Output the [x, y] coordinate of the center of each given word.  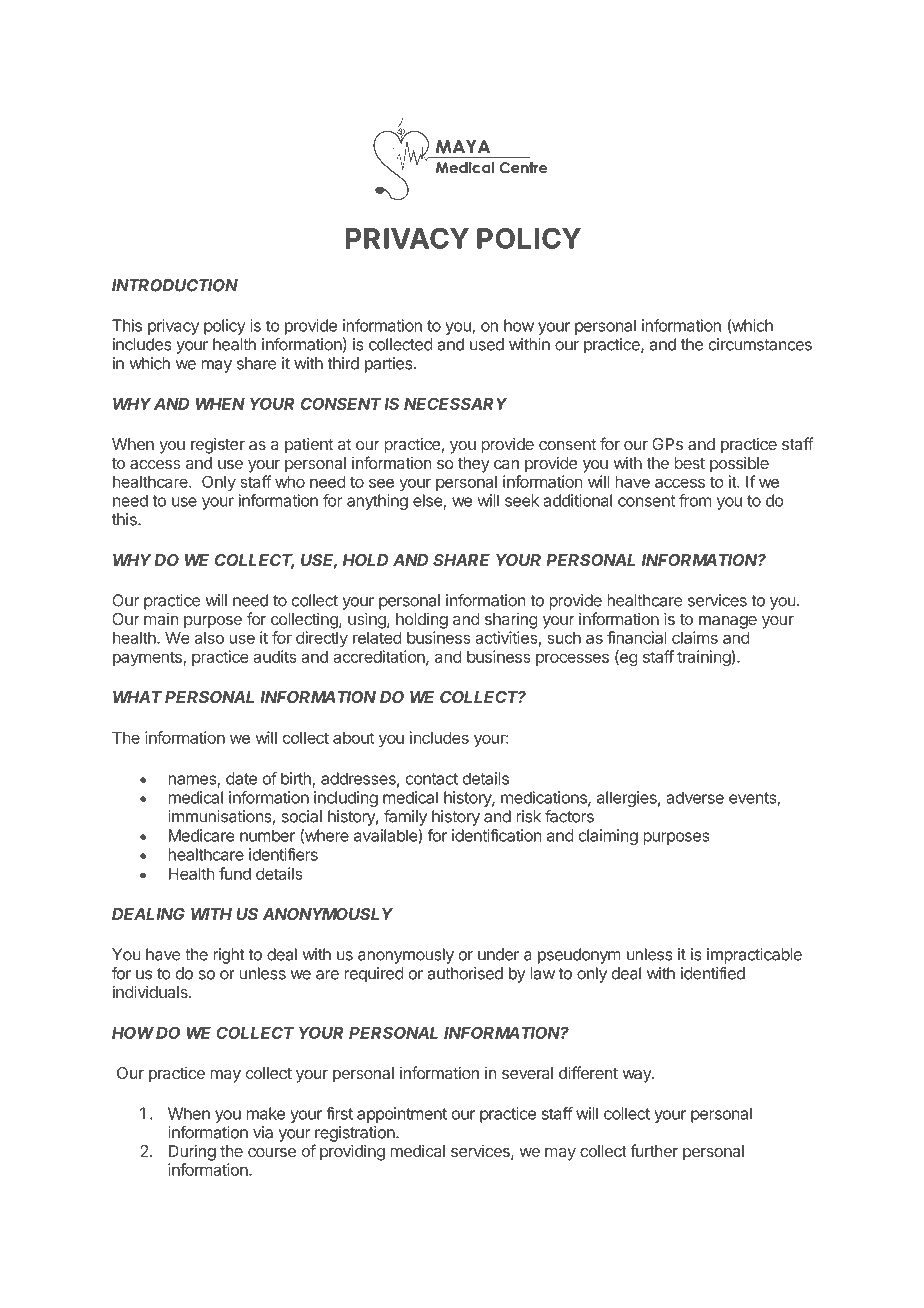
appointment [402, 1115]
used [487, 344]
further [654, 1151]
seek [522, 500]
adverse [695, 797]
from [695, 500]
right [229, 956]
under [498, 954]
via [263, 1132]
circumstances [760, 344]
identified [713, 973]
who [290, 481]
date [241, 778]
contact [432, 779]
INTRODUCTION [175, 285]
